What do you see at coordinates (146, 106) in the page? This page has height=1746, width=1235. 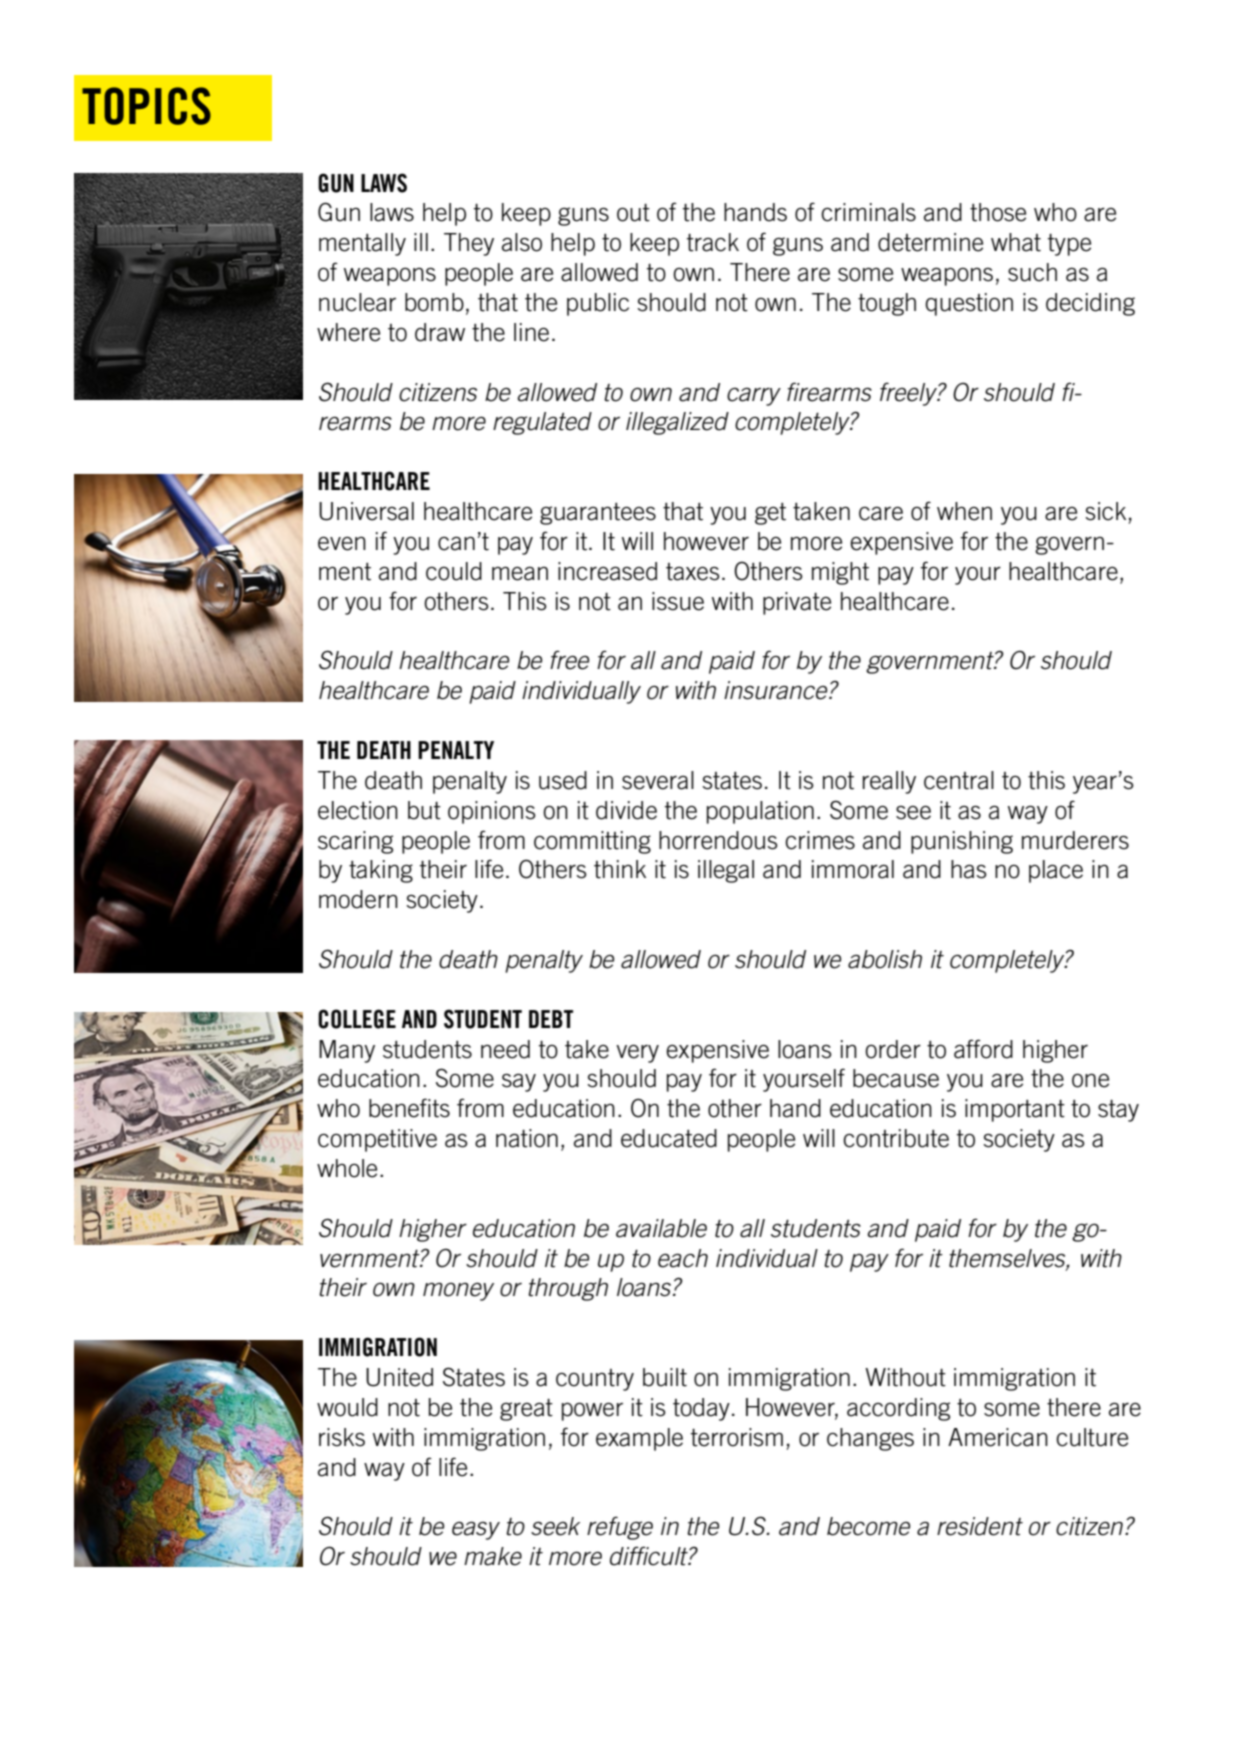 I see `TOPICS` at bounding box center [146, 106].
